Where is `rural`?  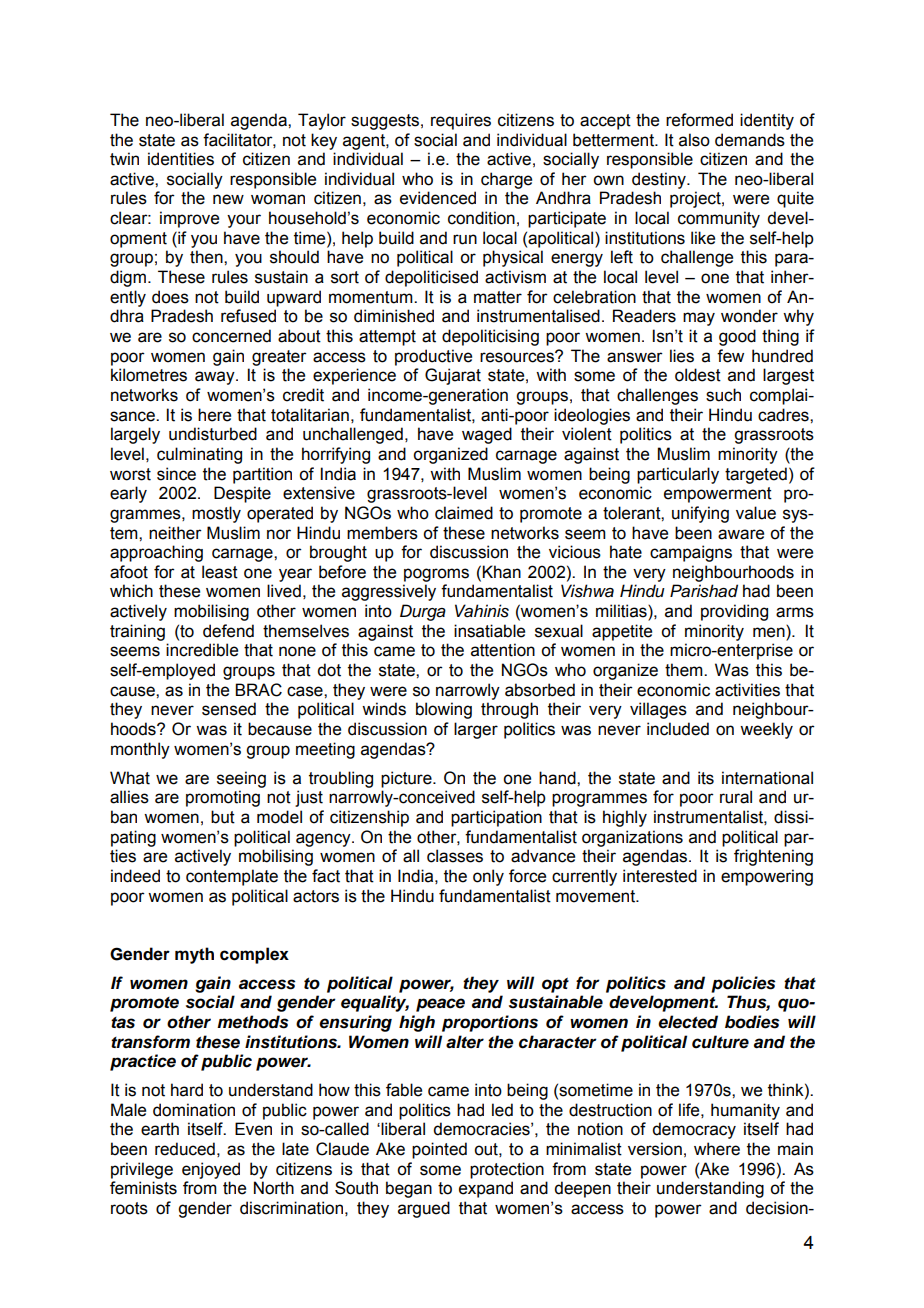 rural is located at coordinates (736, 797).
